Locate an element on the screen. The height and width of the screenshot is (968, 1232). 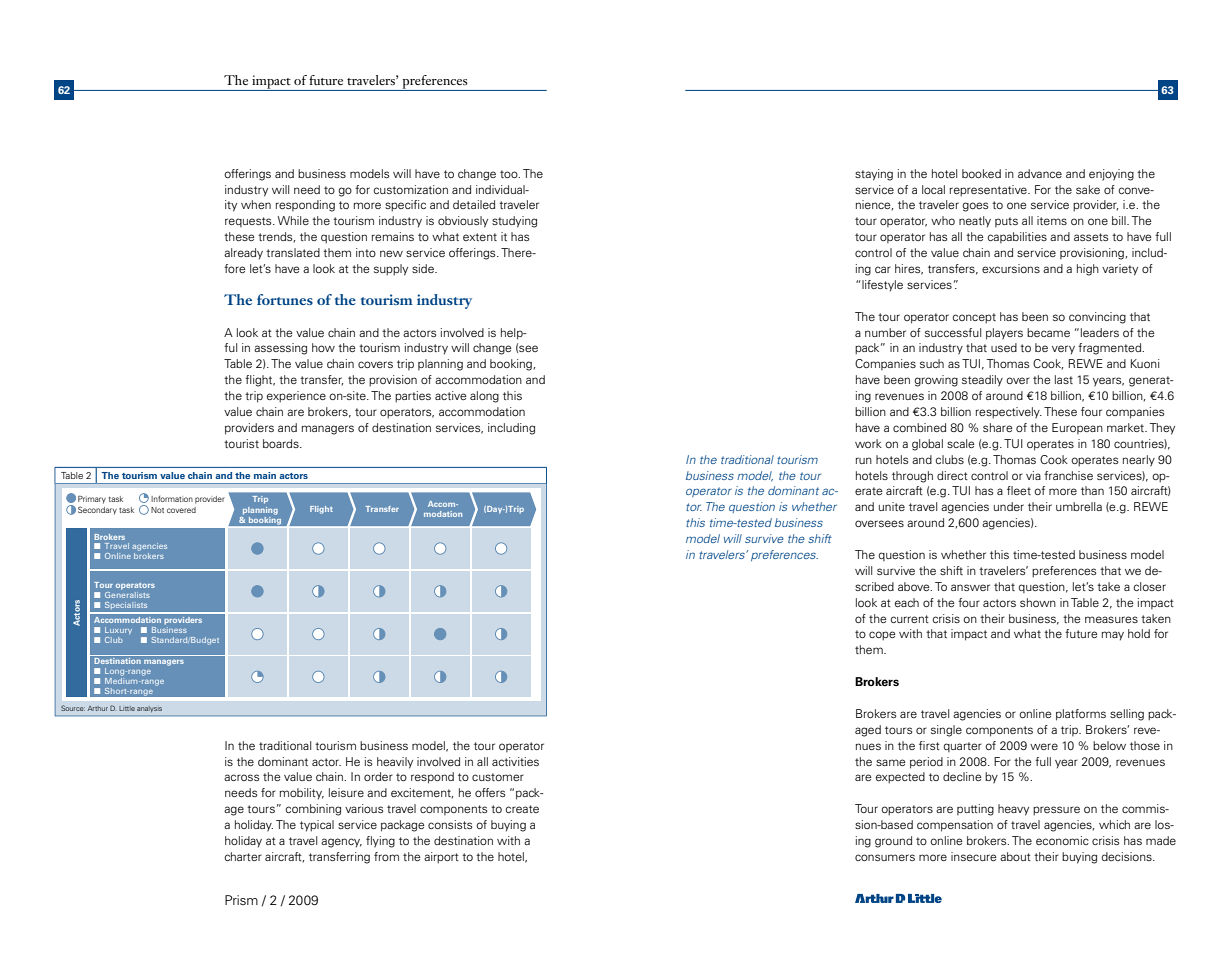
boards is located at coordinates (282, 443).
